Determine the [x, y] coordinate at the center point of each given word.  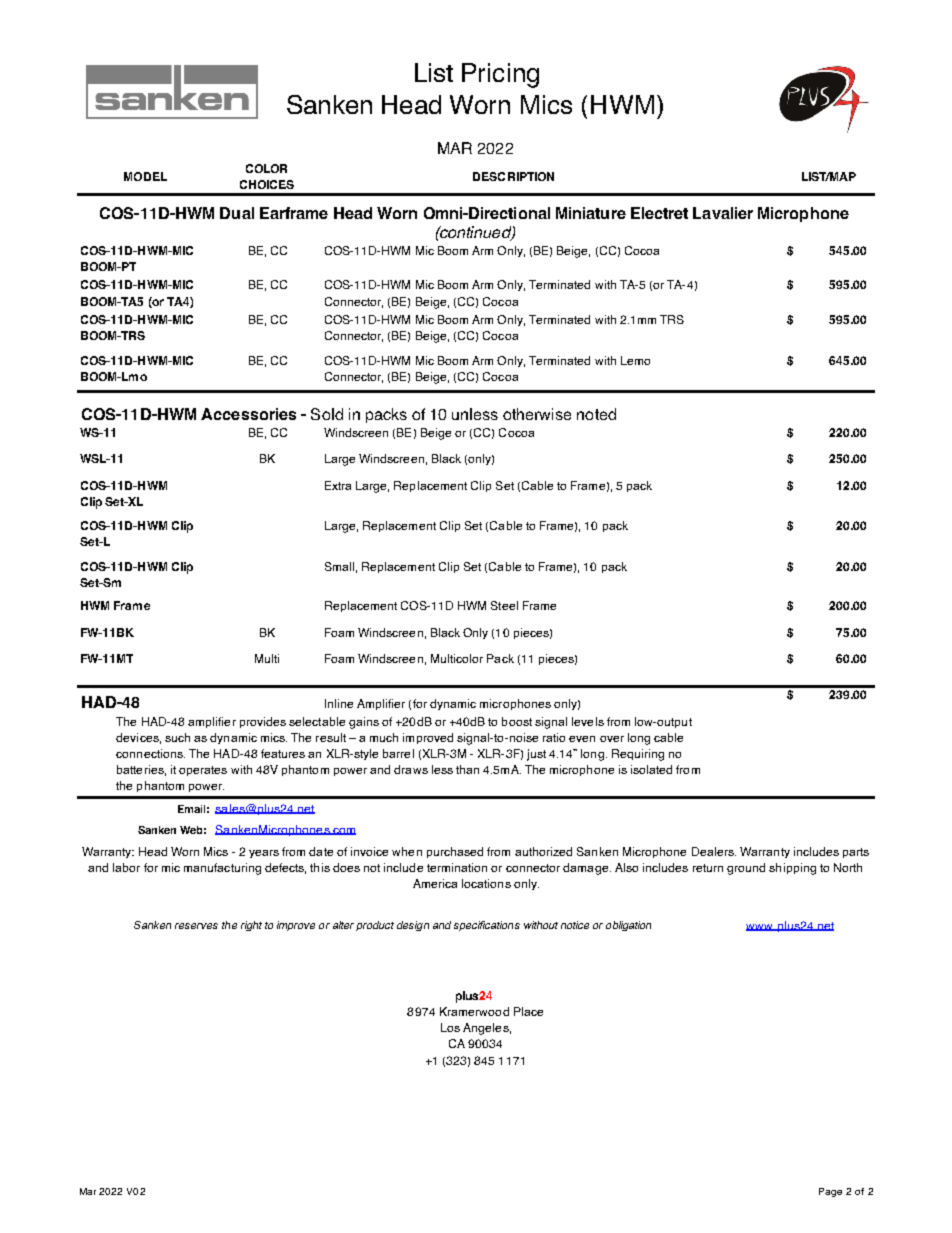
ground [746, 869]
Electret [659, 213]
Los [450, 1027]
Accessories [248, 414]
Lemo [635, 360]
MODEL [145, 176]
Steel [504, 605]
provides [263, 722]
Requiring [638, 755]
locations [486, 883]
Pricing [500, 75]
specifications [487, 926]
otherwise [537, 414]
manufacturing [222, 869]
